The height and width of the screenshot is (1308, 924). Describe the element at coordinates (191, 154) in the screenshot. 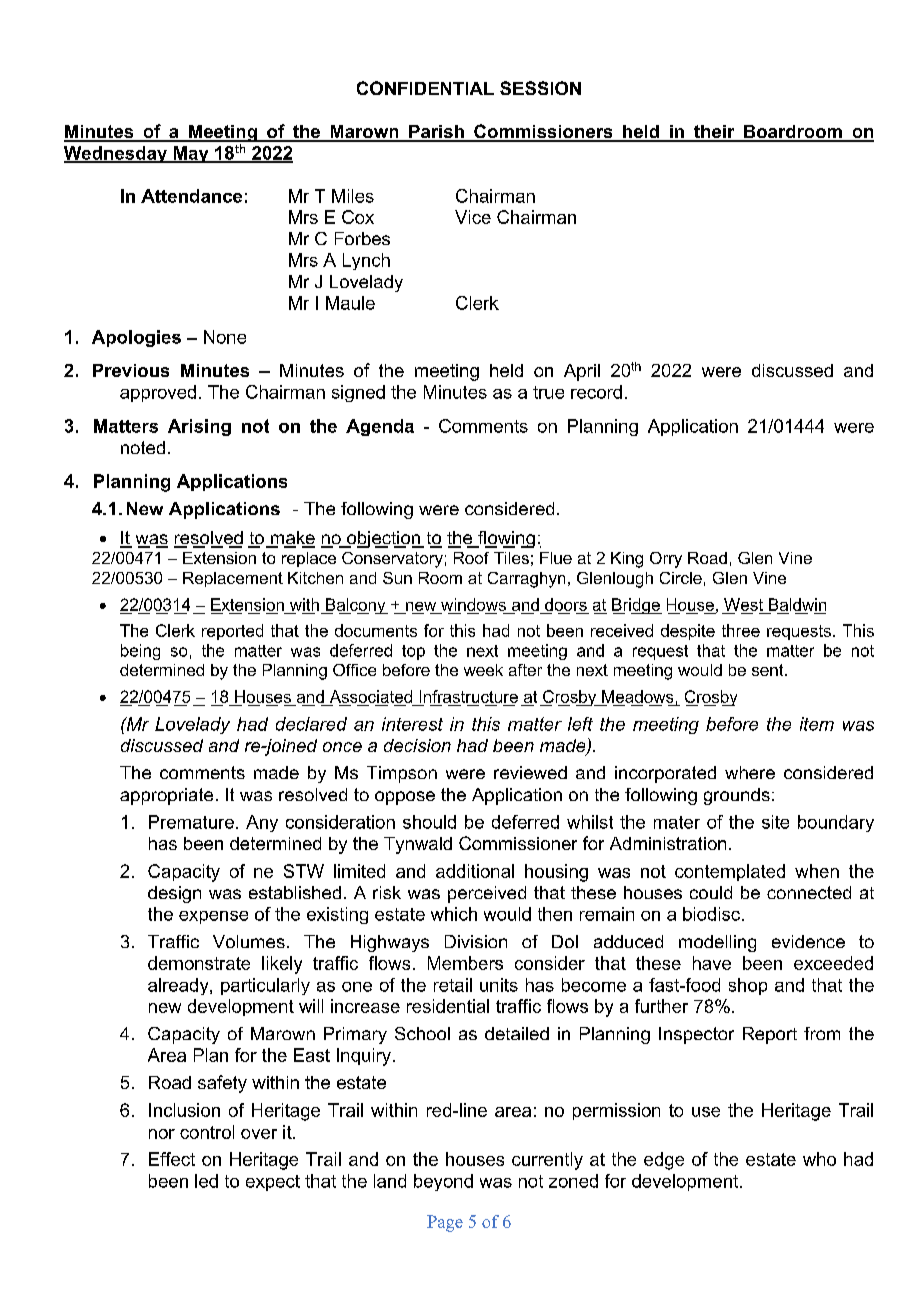

I see `May` at that location.
